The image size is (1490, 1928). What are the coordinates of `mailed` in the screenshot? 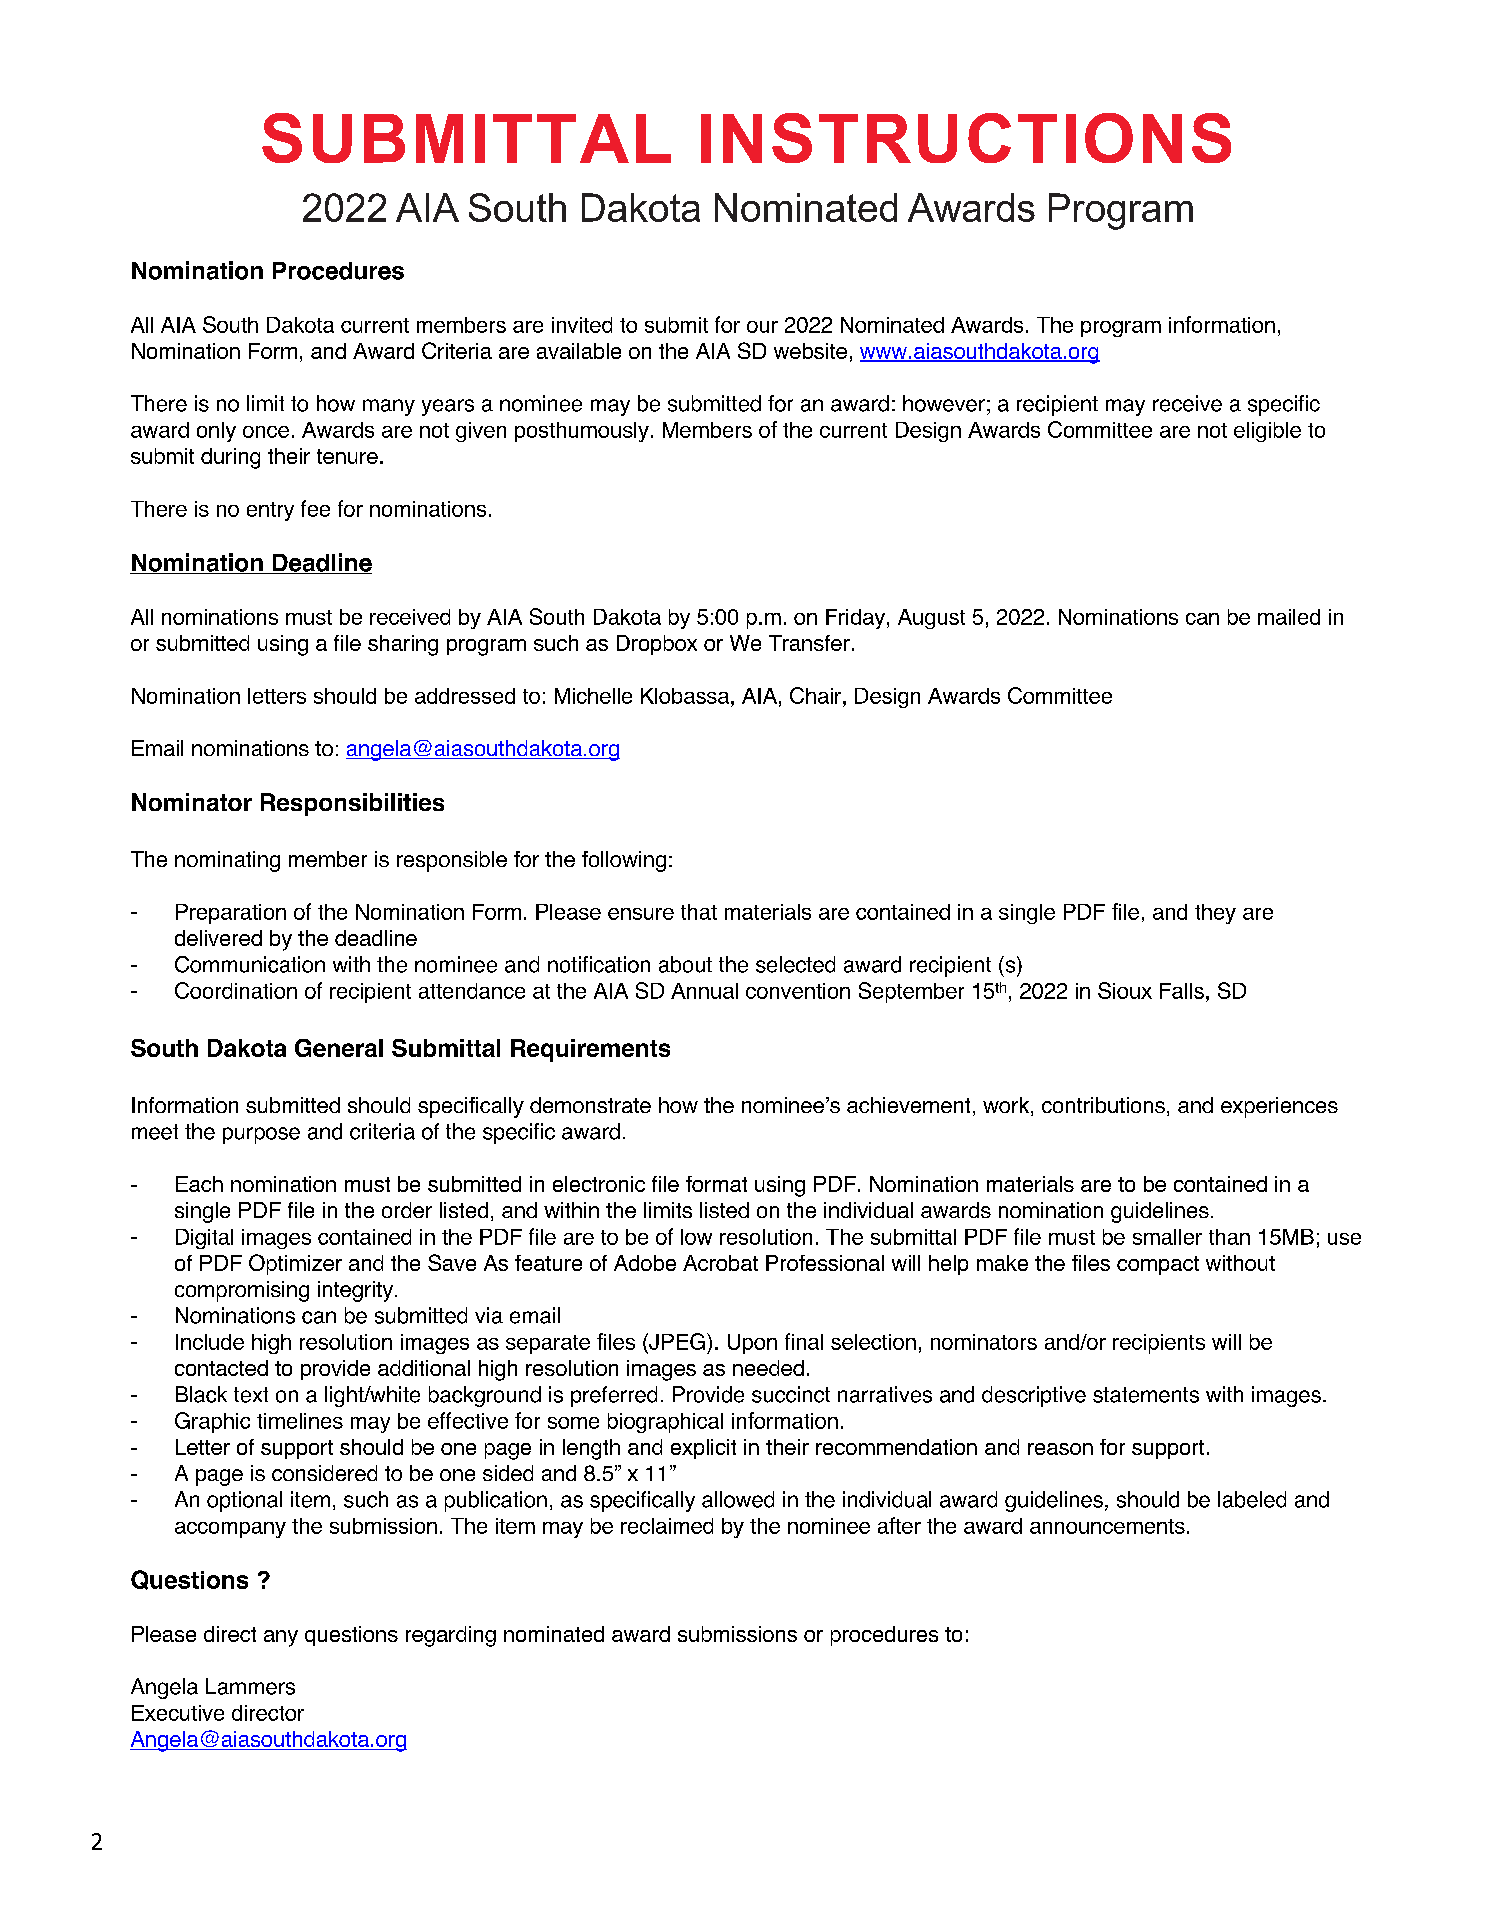 It's located at (1289, 617).
